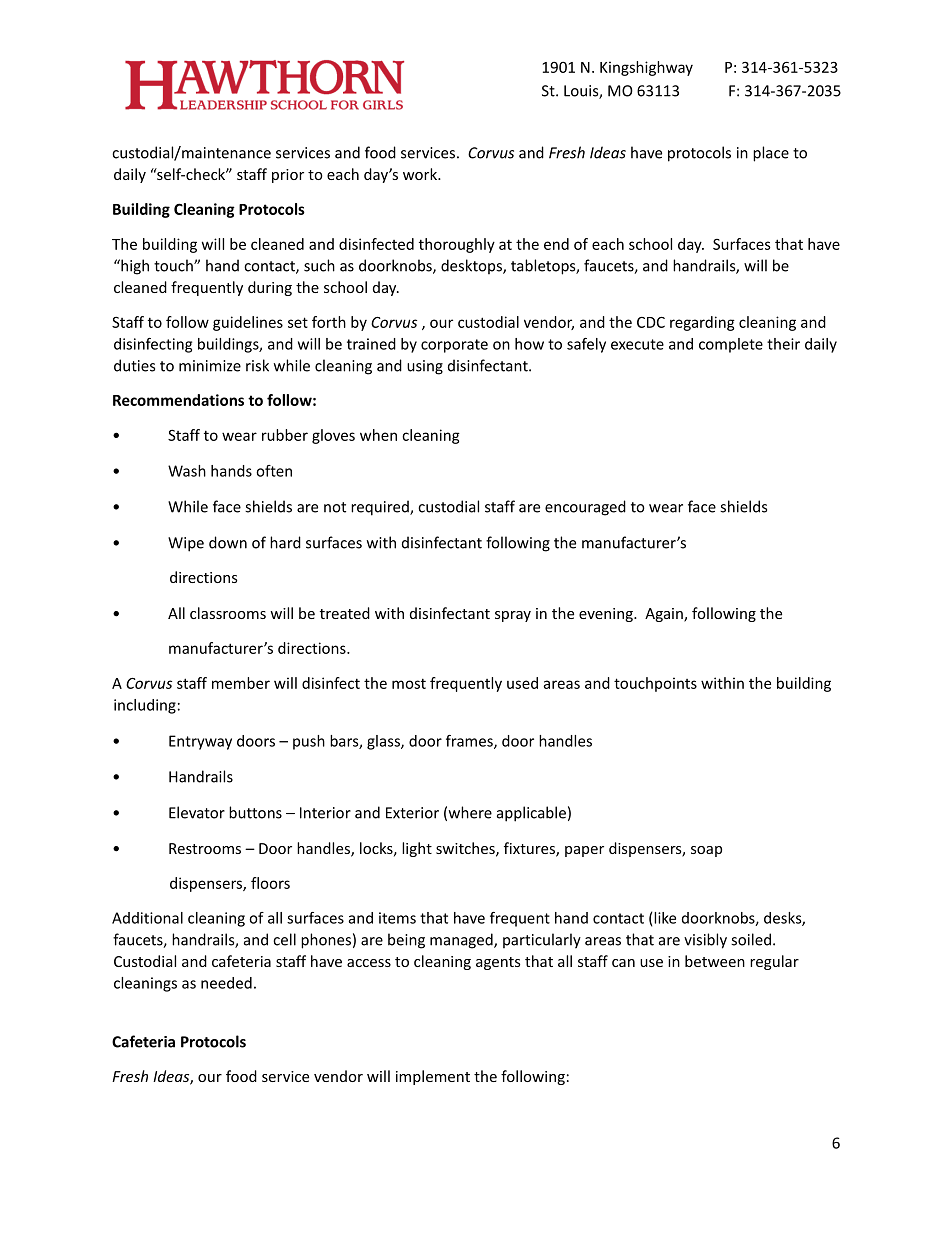 This document has height=1233, width=952. Describe the element at coordinates (433, 1077) in the document. I see `implement` at that location.
